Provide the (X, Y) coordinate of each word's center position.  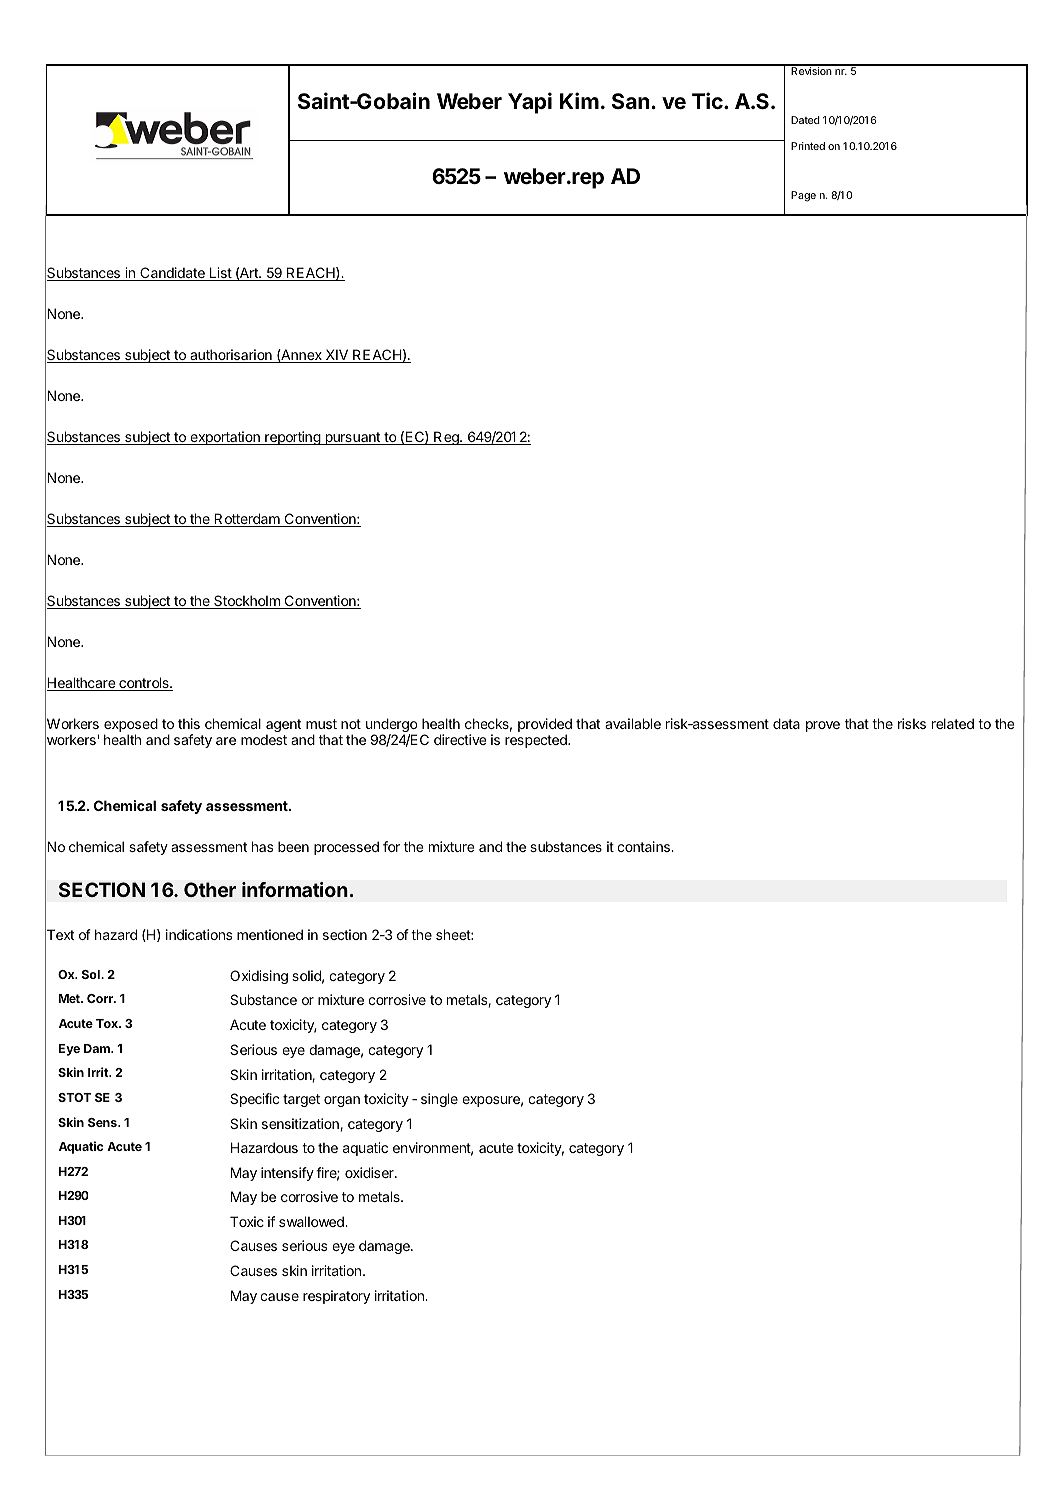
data (786, 723)
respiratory (336, 1297)
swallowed (312, 1221)
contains (644, 846)
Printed (808, 146)
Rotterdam (247, 520)
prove (823, 726)
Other (210, 890)
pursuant (352, 438)
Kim (579, 100)
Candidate (172, 274)
